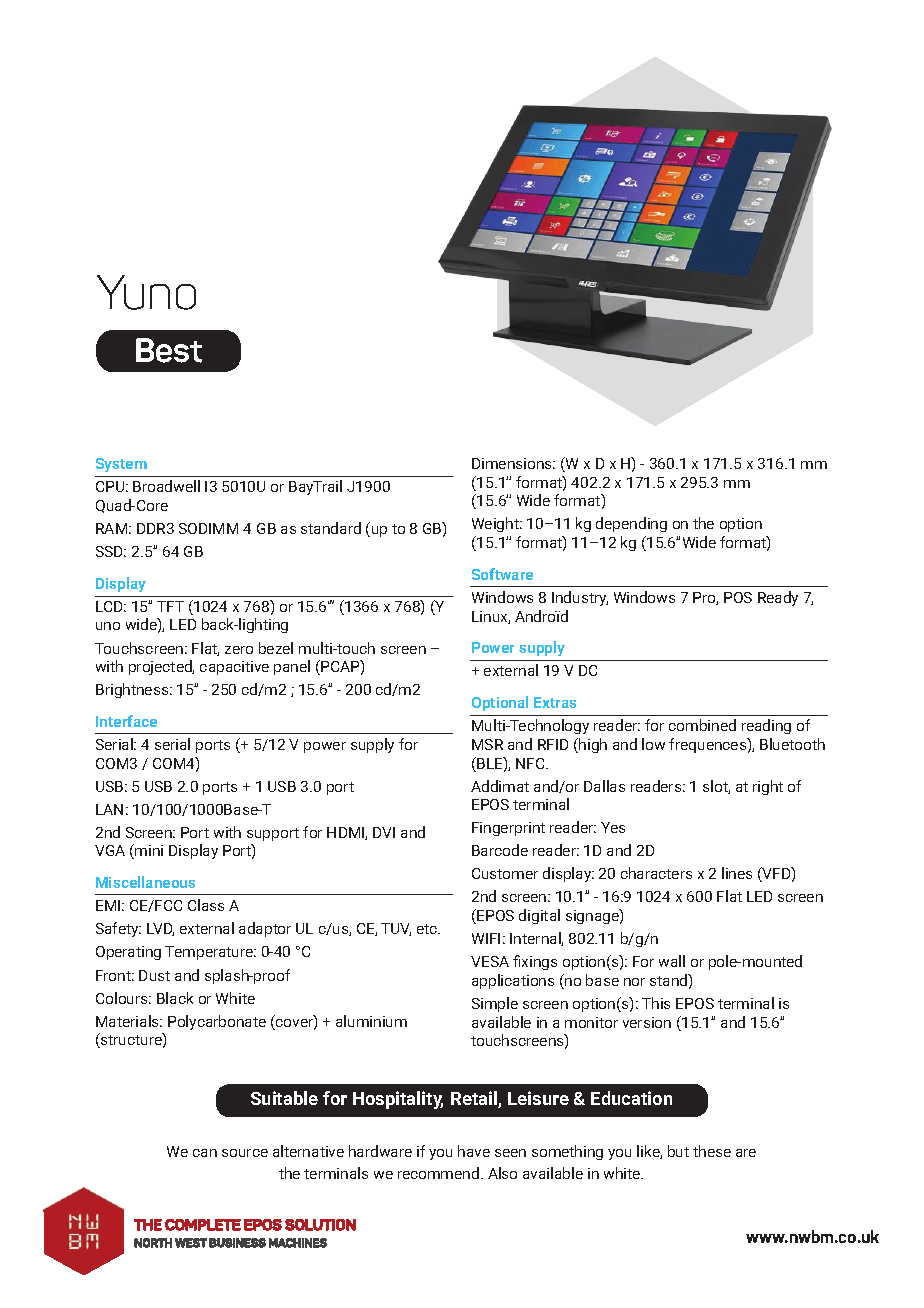 The height and width of the image is (1308, 924). What do you see at coordinates (474, 1151) in the image?
I see `have` at bounding box center [474, 1151].
